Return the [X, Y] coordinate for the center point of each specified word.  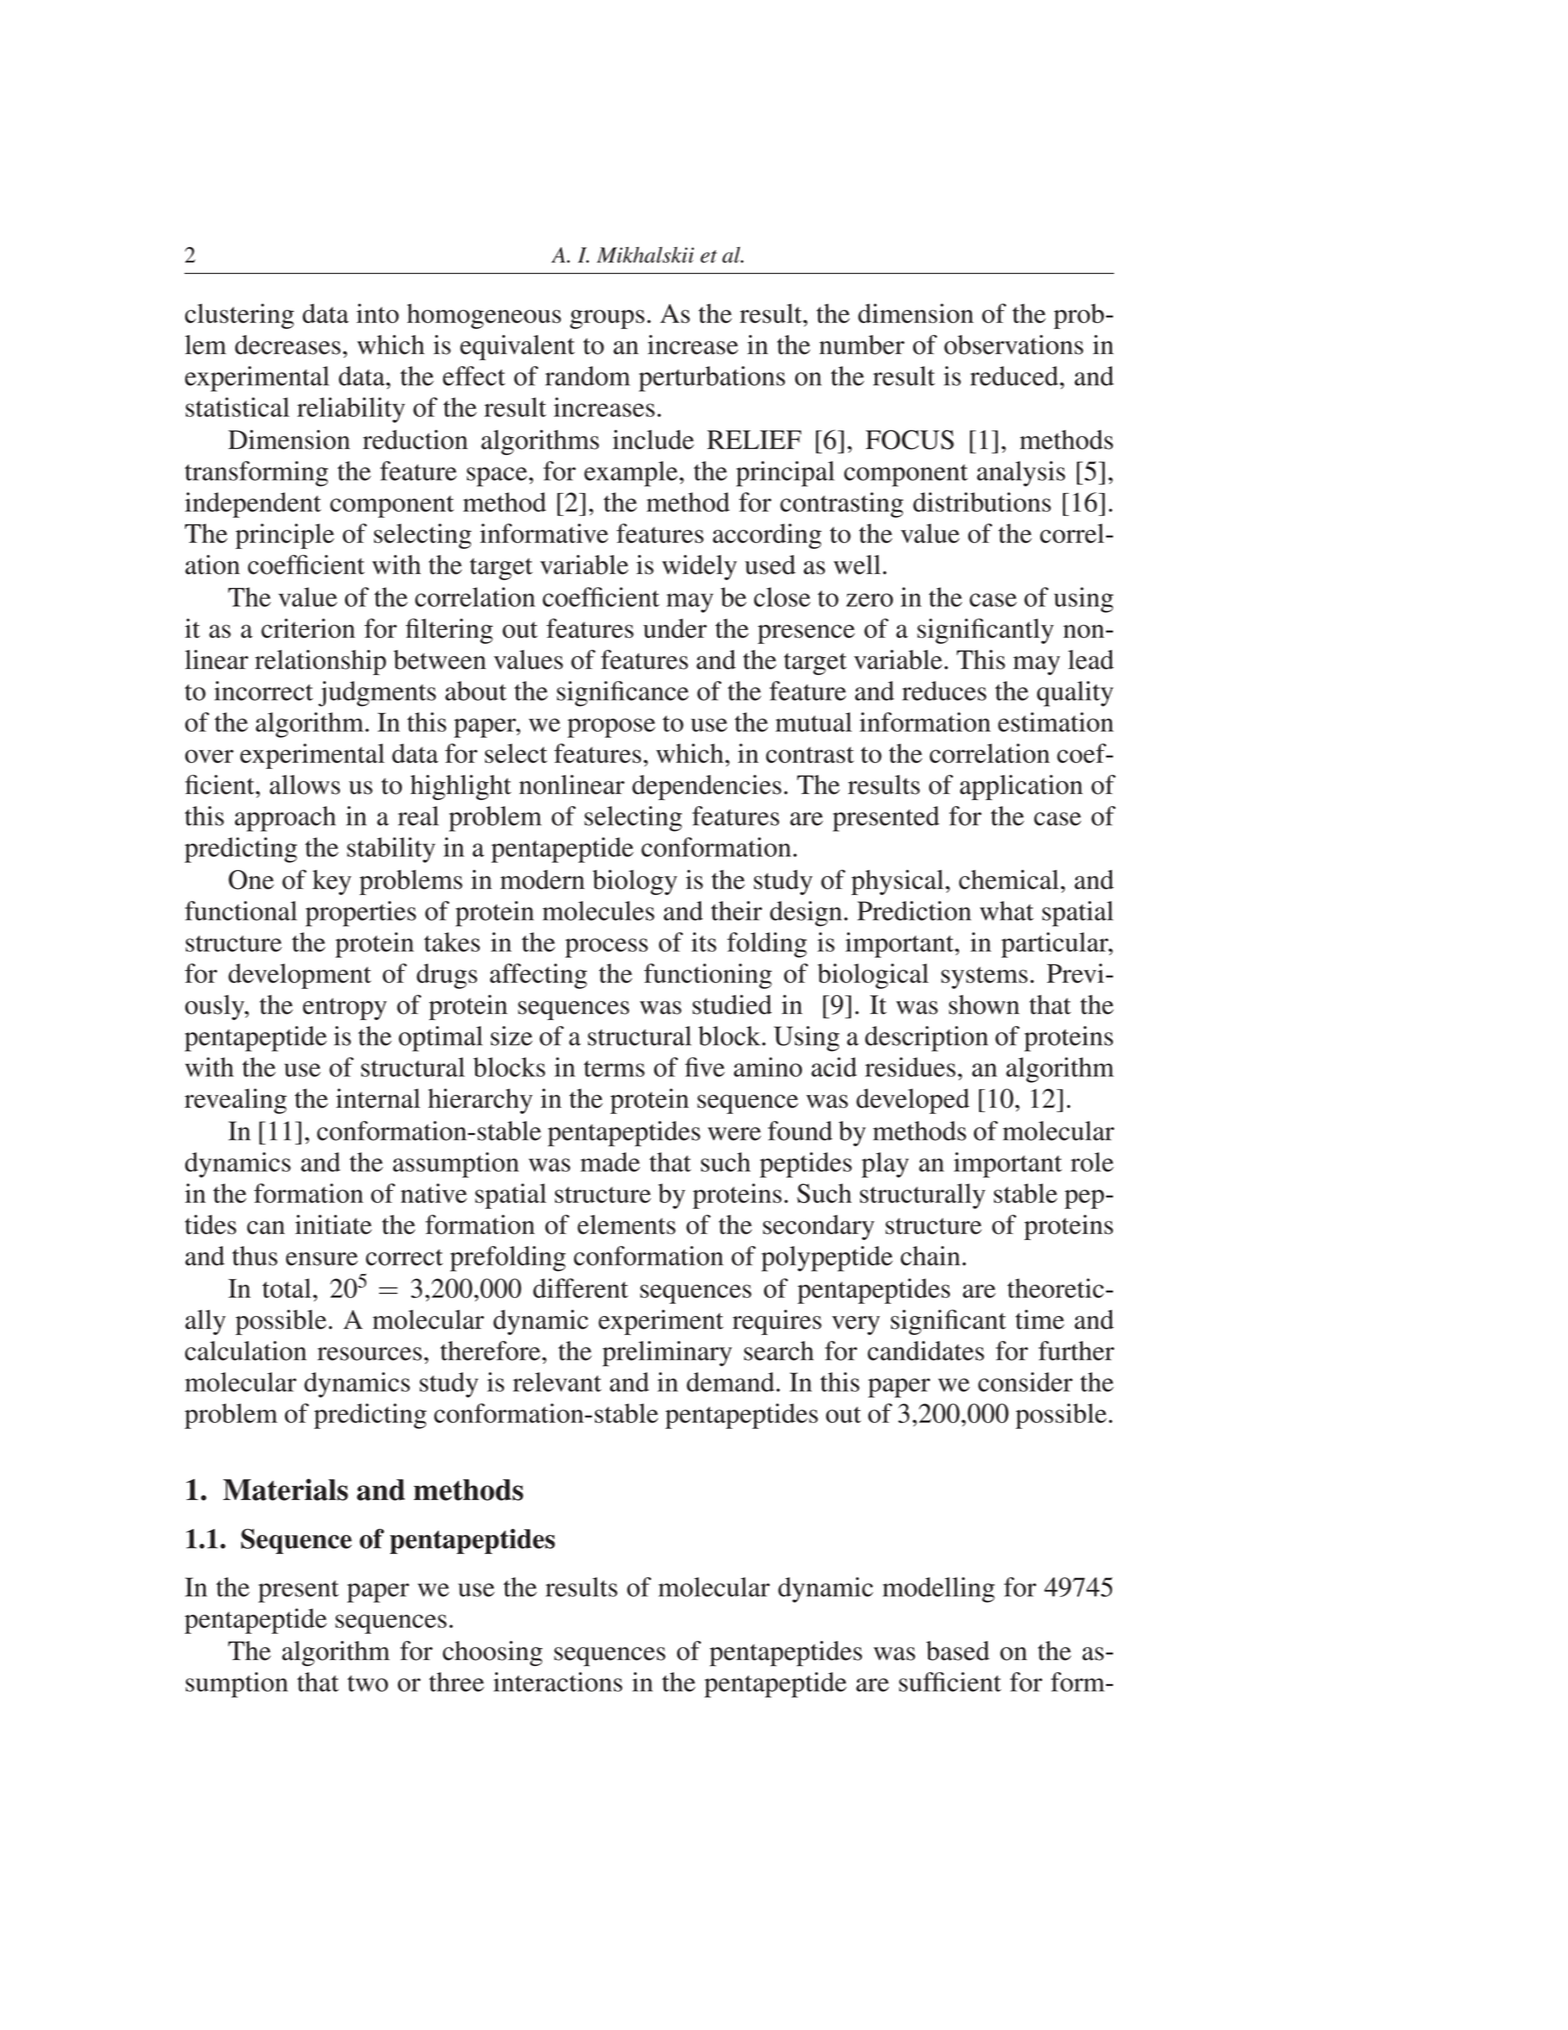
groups [607, 319]
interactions [558, 1682]
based [957, 1651]
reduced [1015, 376]
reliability [351, 410]
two [367, 1683]
